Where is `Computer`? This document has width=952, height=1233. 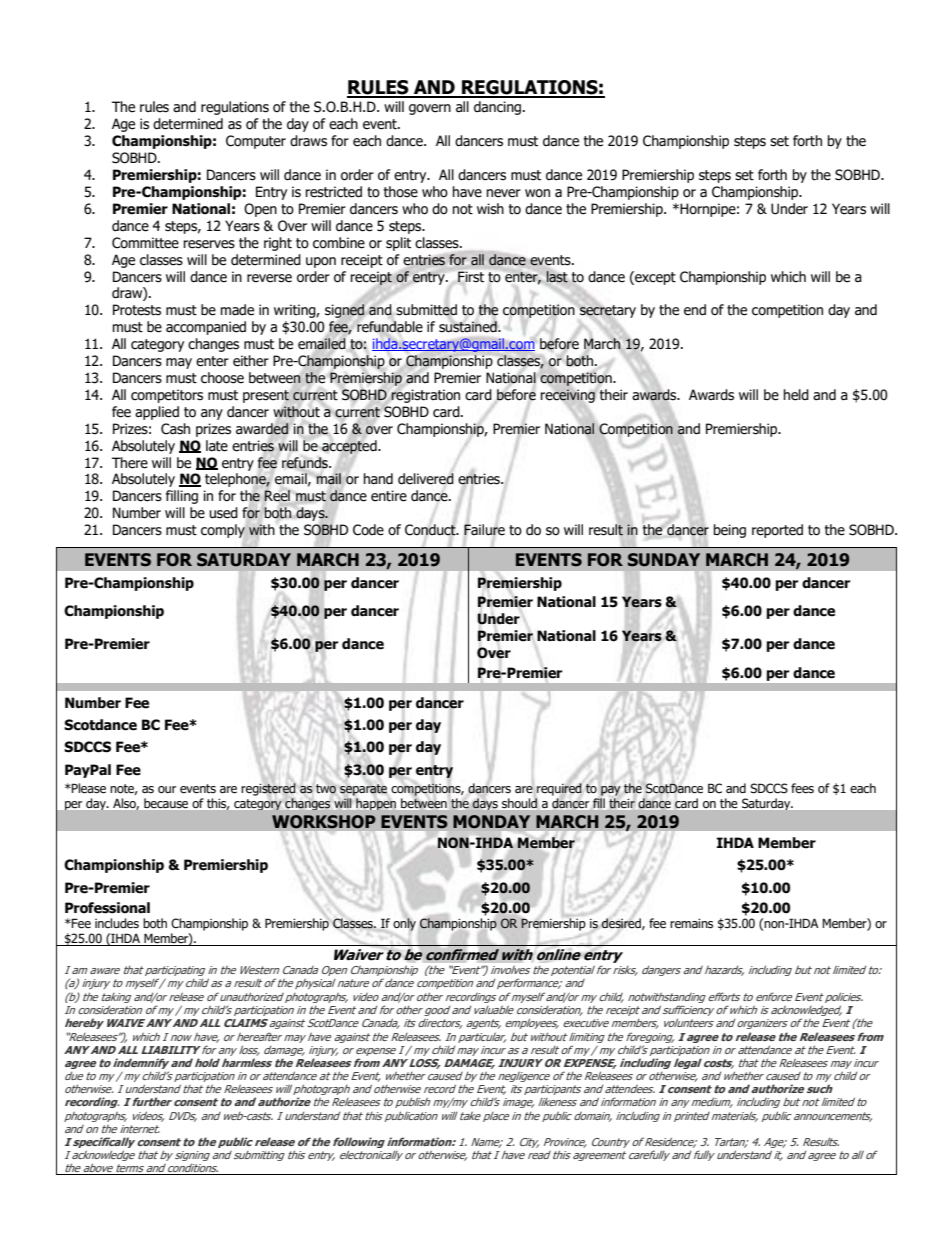
Computer is located at coordinates (256, 142).
